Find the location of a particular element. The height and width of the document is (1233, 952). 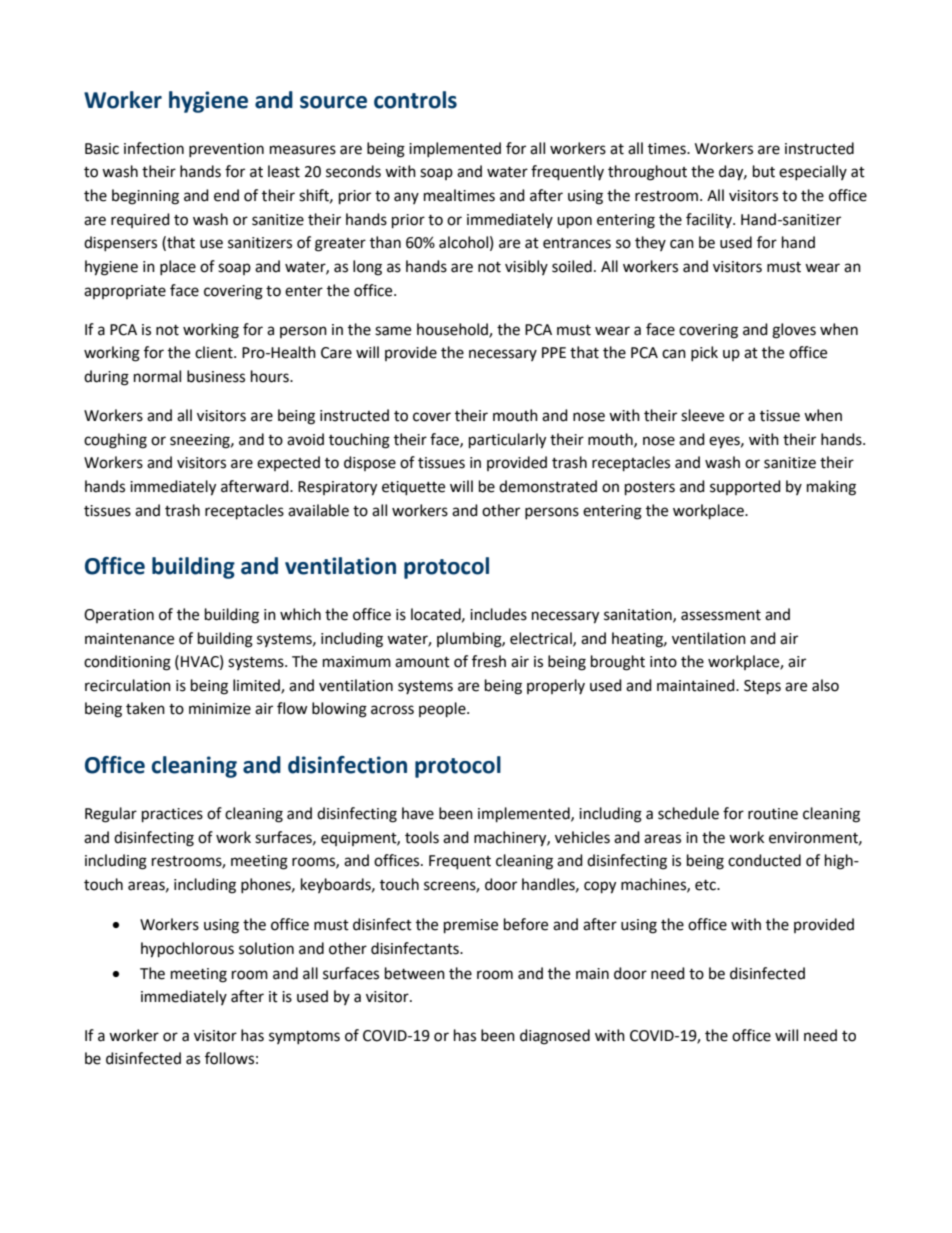

minimize is located at coordinates (220, 709).
